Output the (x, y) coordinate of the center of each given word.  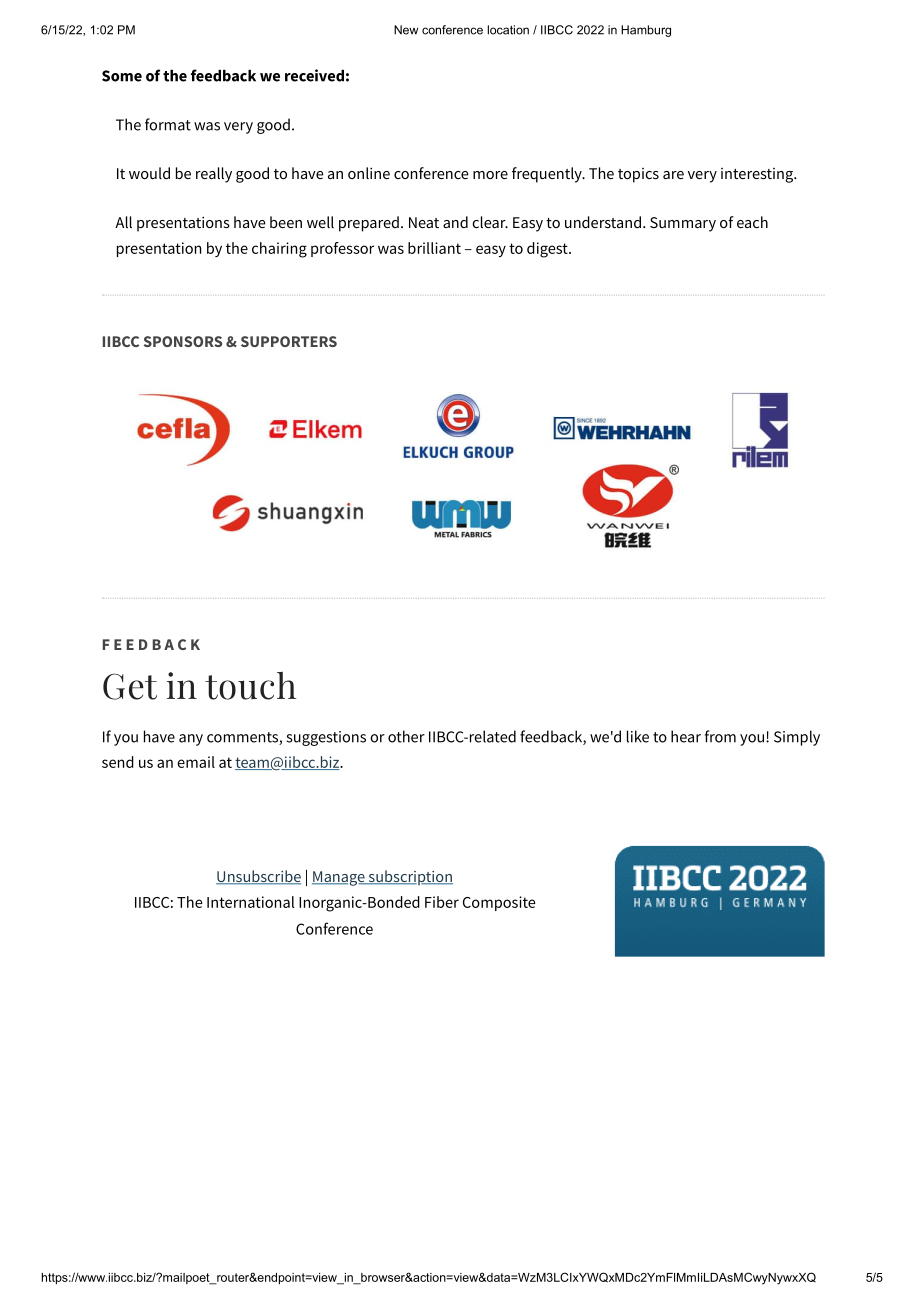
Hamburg (646, 31)
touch (250, 685)
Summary (683, 224)
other (406, 736)
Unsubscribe (258, 877)
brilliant (434, 248)
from (720, 736)
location (508, 30)
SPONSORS (183, 341)
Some (122, 76)
